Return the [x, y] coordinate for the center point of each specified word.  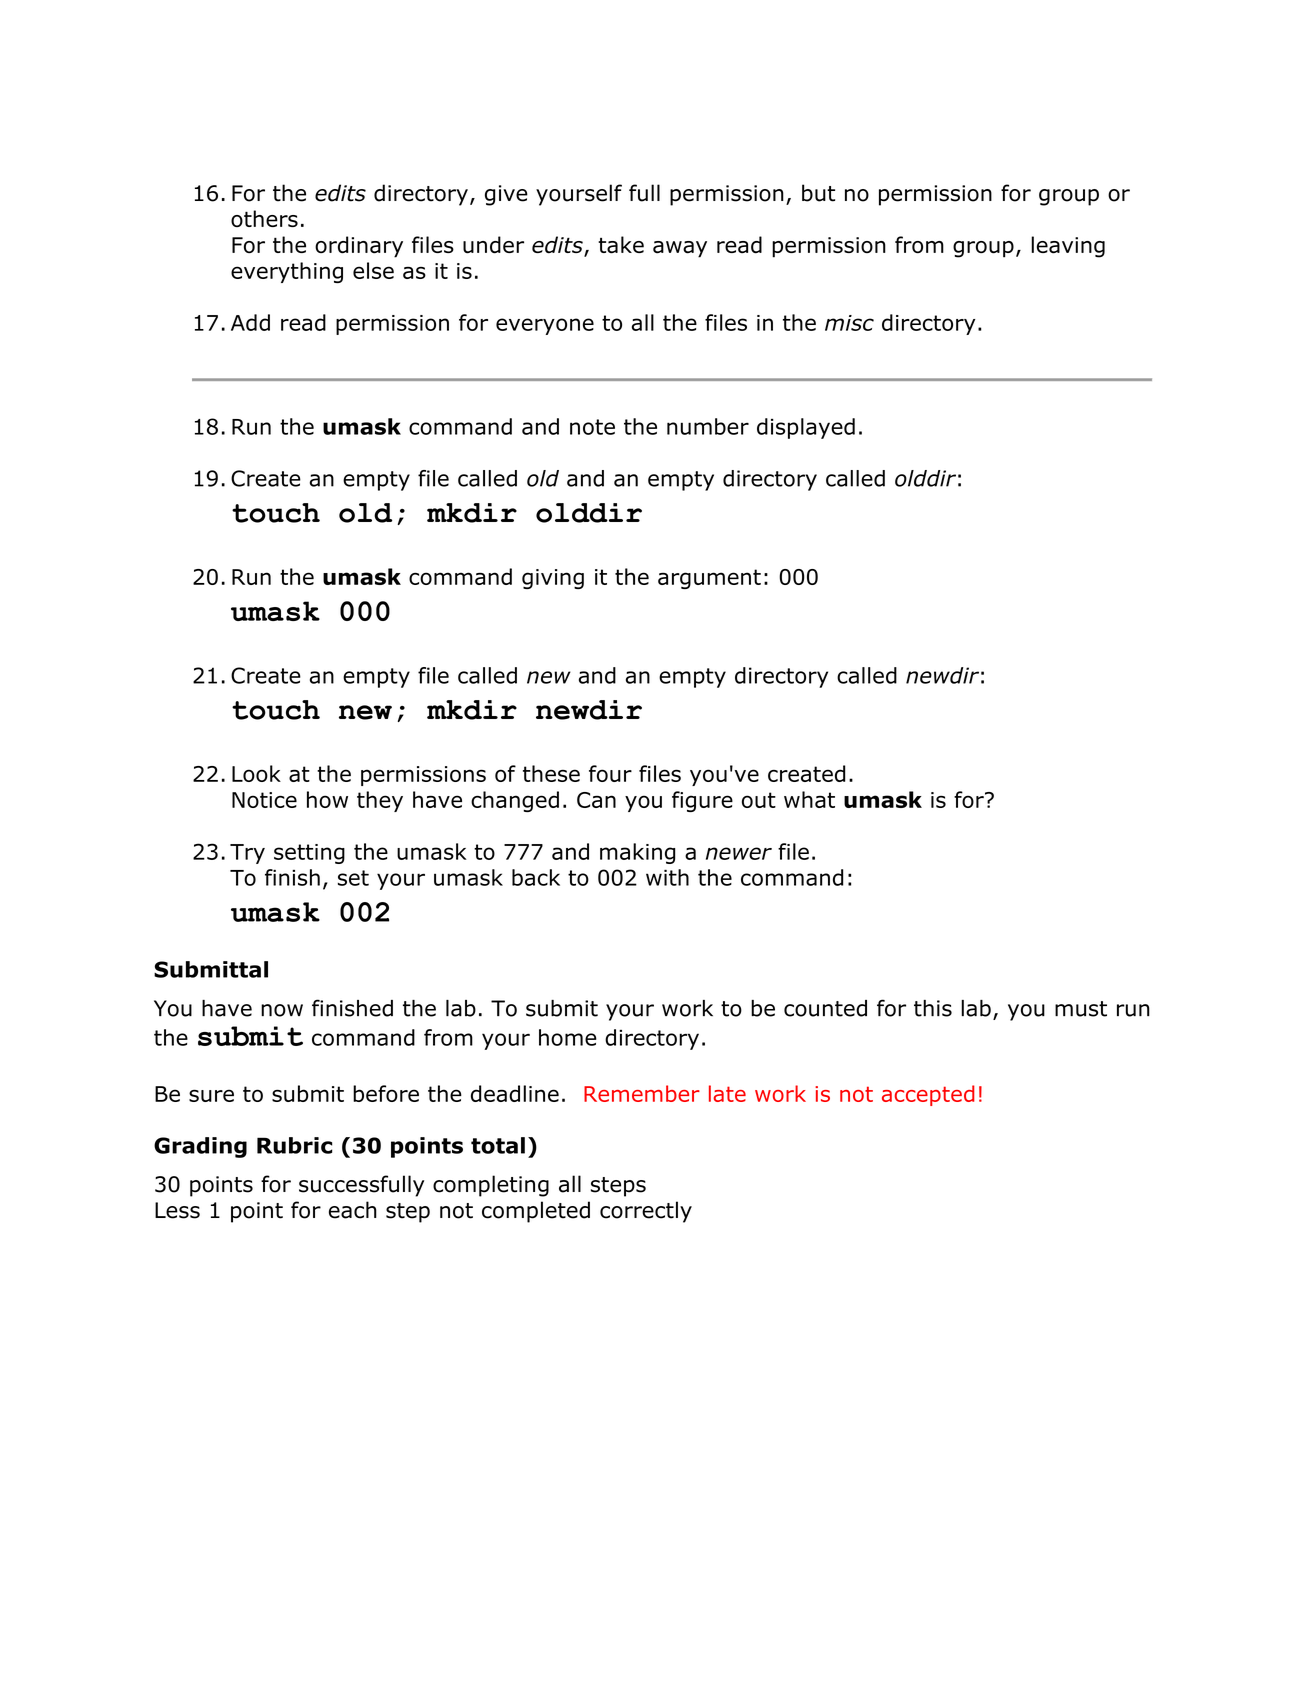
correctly [646, 1212]
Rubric [294, 1145]
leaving [1068, 247]
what [809, 799]
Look [256, 773]
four [610, 773]
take [621, 245]
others [264, 218]
